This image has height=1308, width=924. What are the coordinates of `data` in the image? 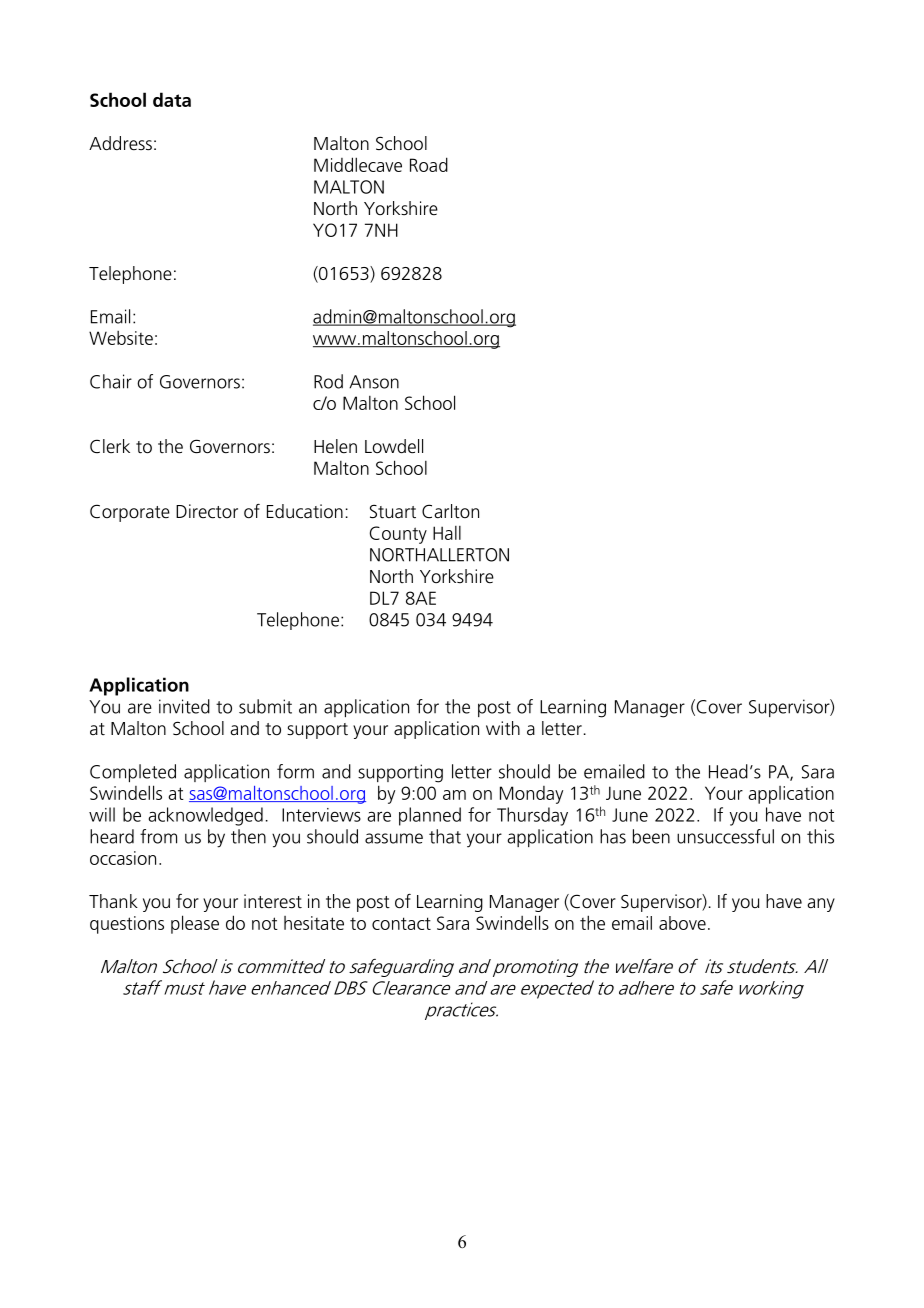 It's located at (172, 99).
